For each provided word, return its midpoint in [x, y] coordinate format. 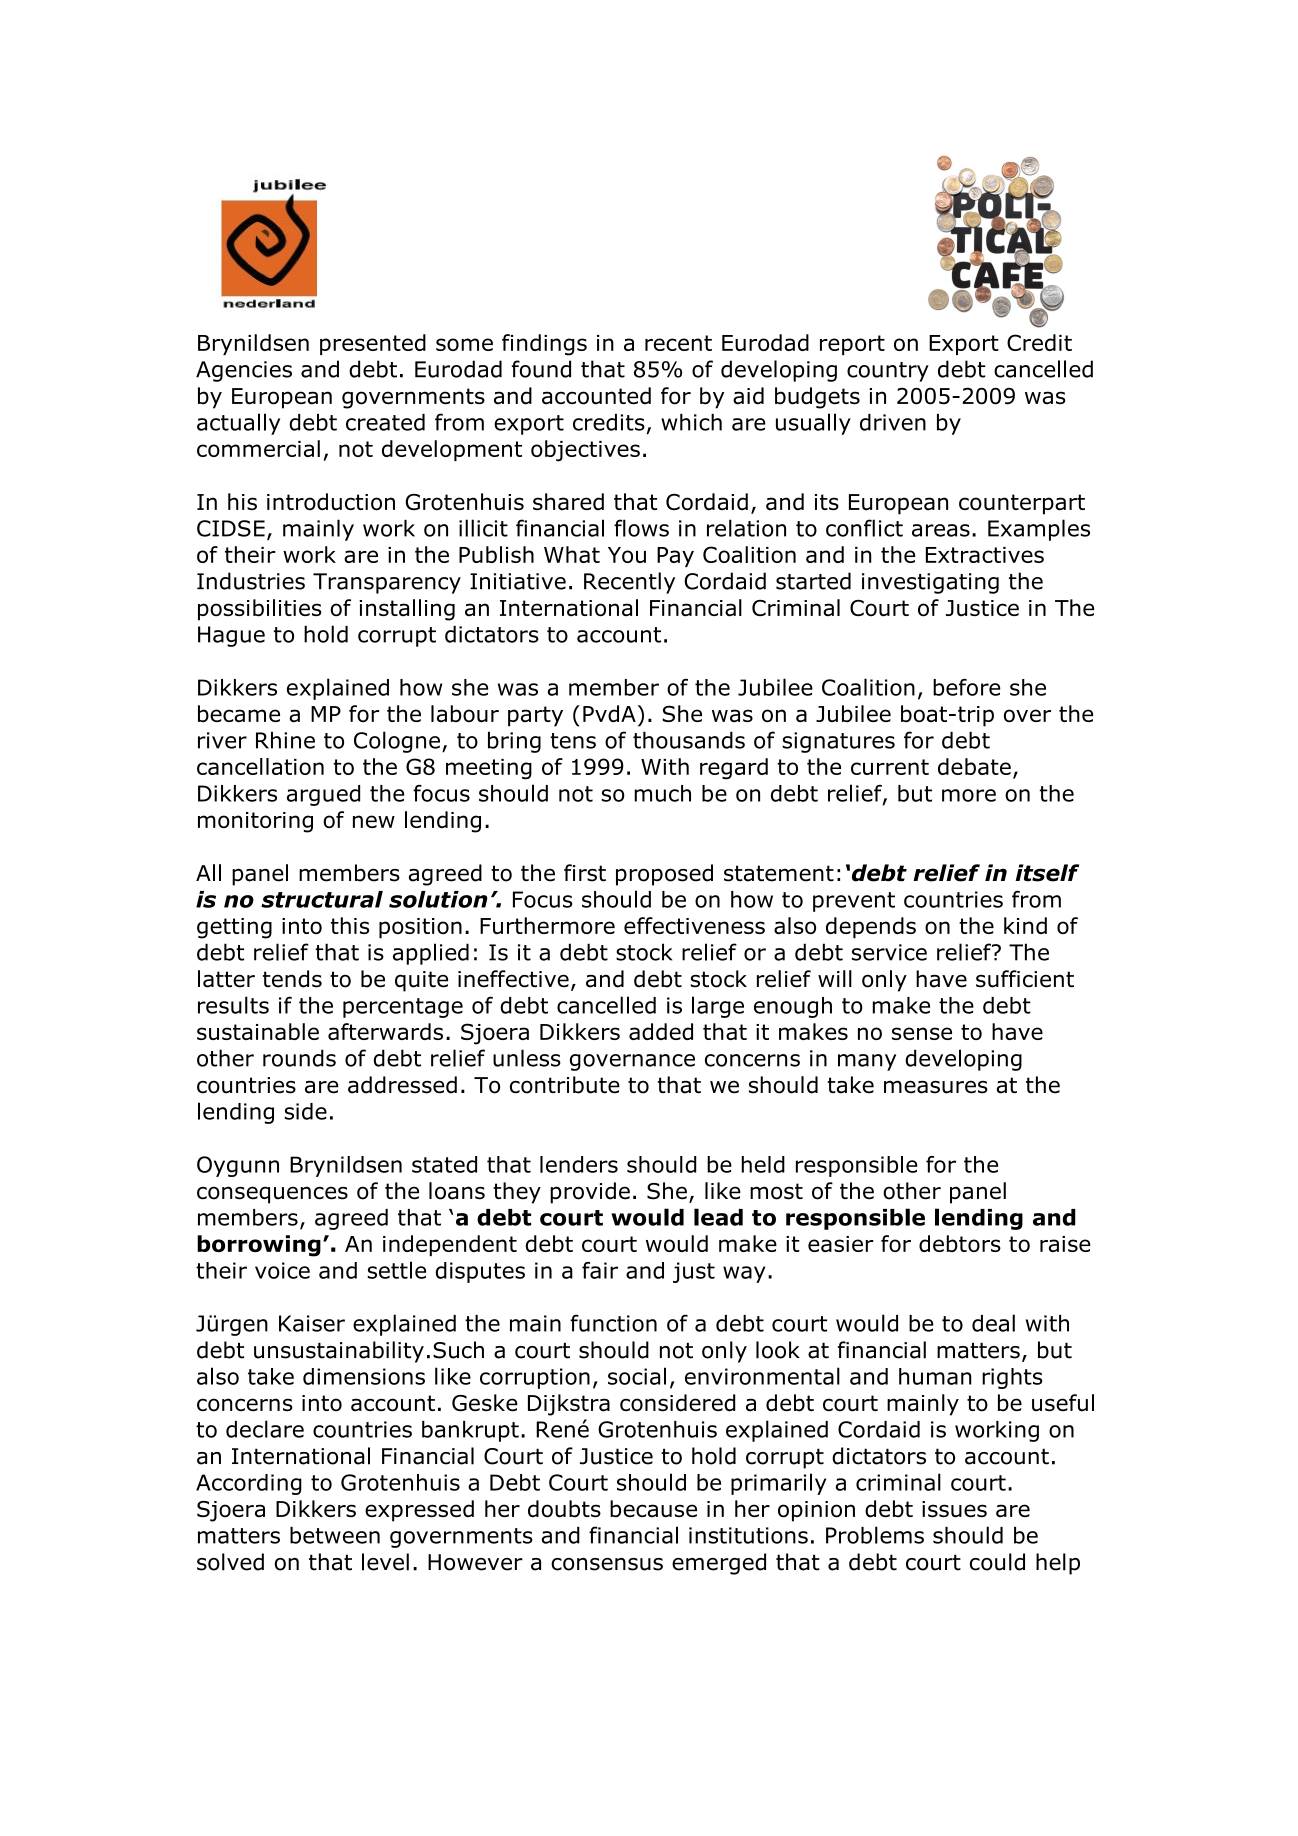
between [335, 1535]
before [967, 687]
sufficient [1025, 979]
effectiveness [694, 925]
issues [954, 1509]
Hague [231, 636]
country [888, 372]
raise [1065, 1244]
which [691, 422]
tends [292, 979]
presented [373, 344]
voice [282, 1270]
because [653, 1509]
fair [600, 1270]
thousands [689, 740]
